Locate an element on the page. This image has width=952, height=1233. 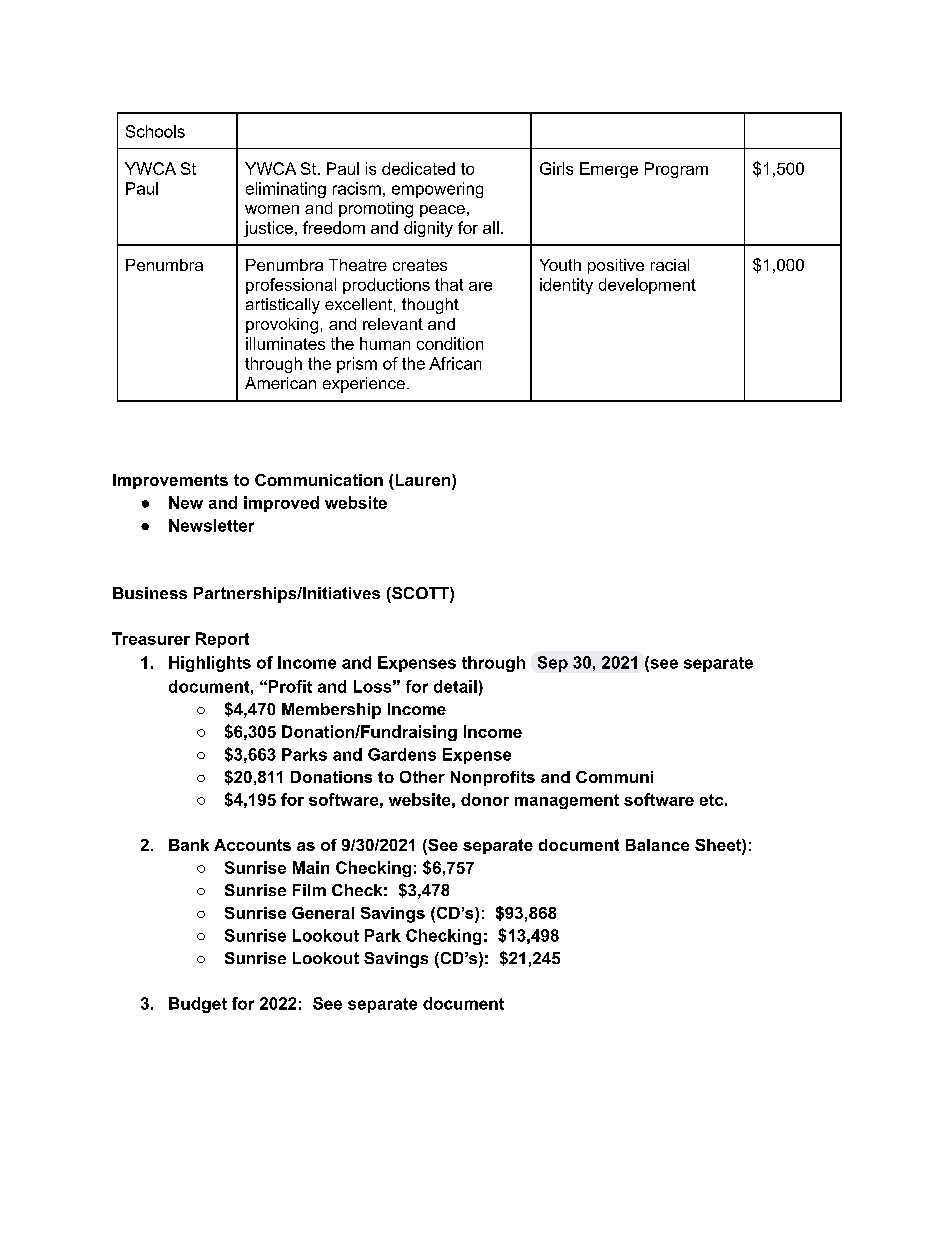
detail is located at coordinates (455, 686).
